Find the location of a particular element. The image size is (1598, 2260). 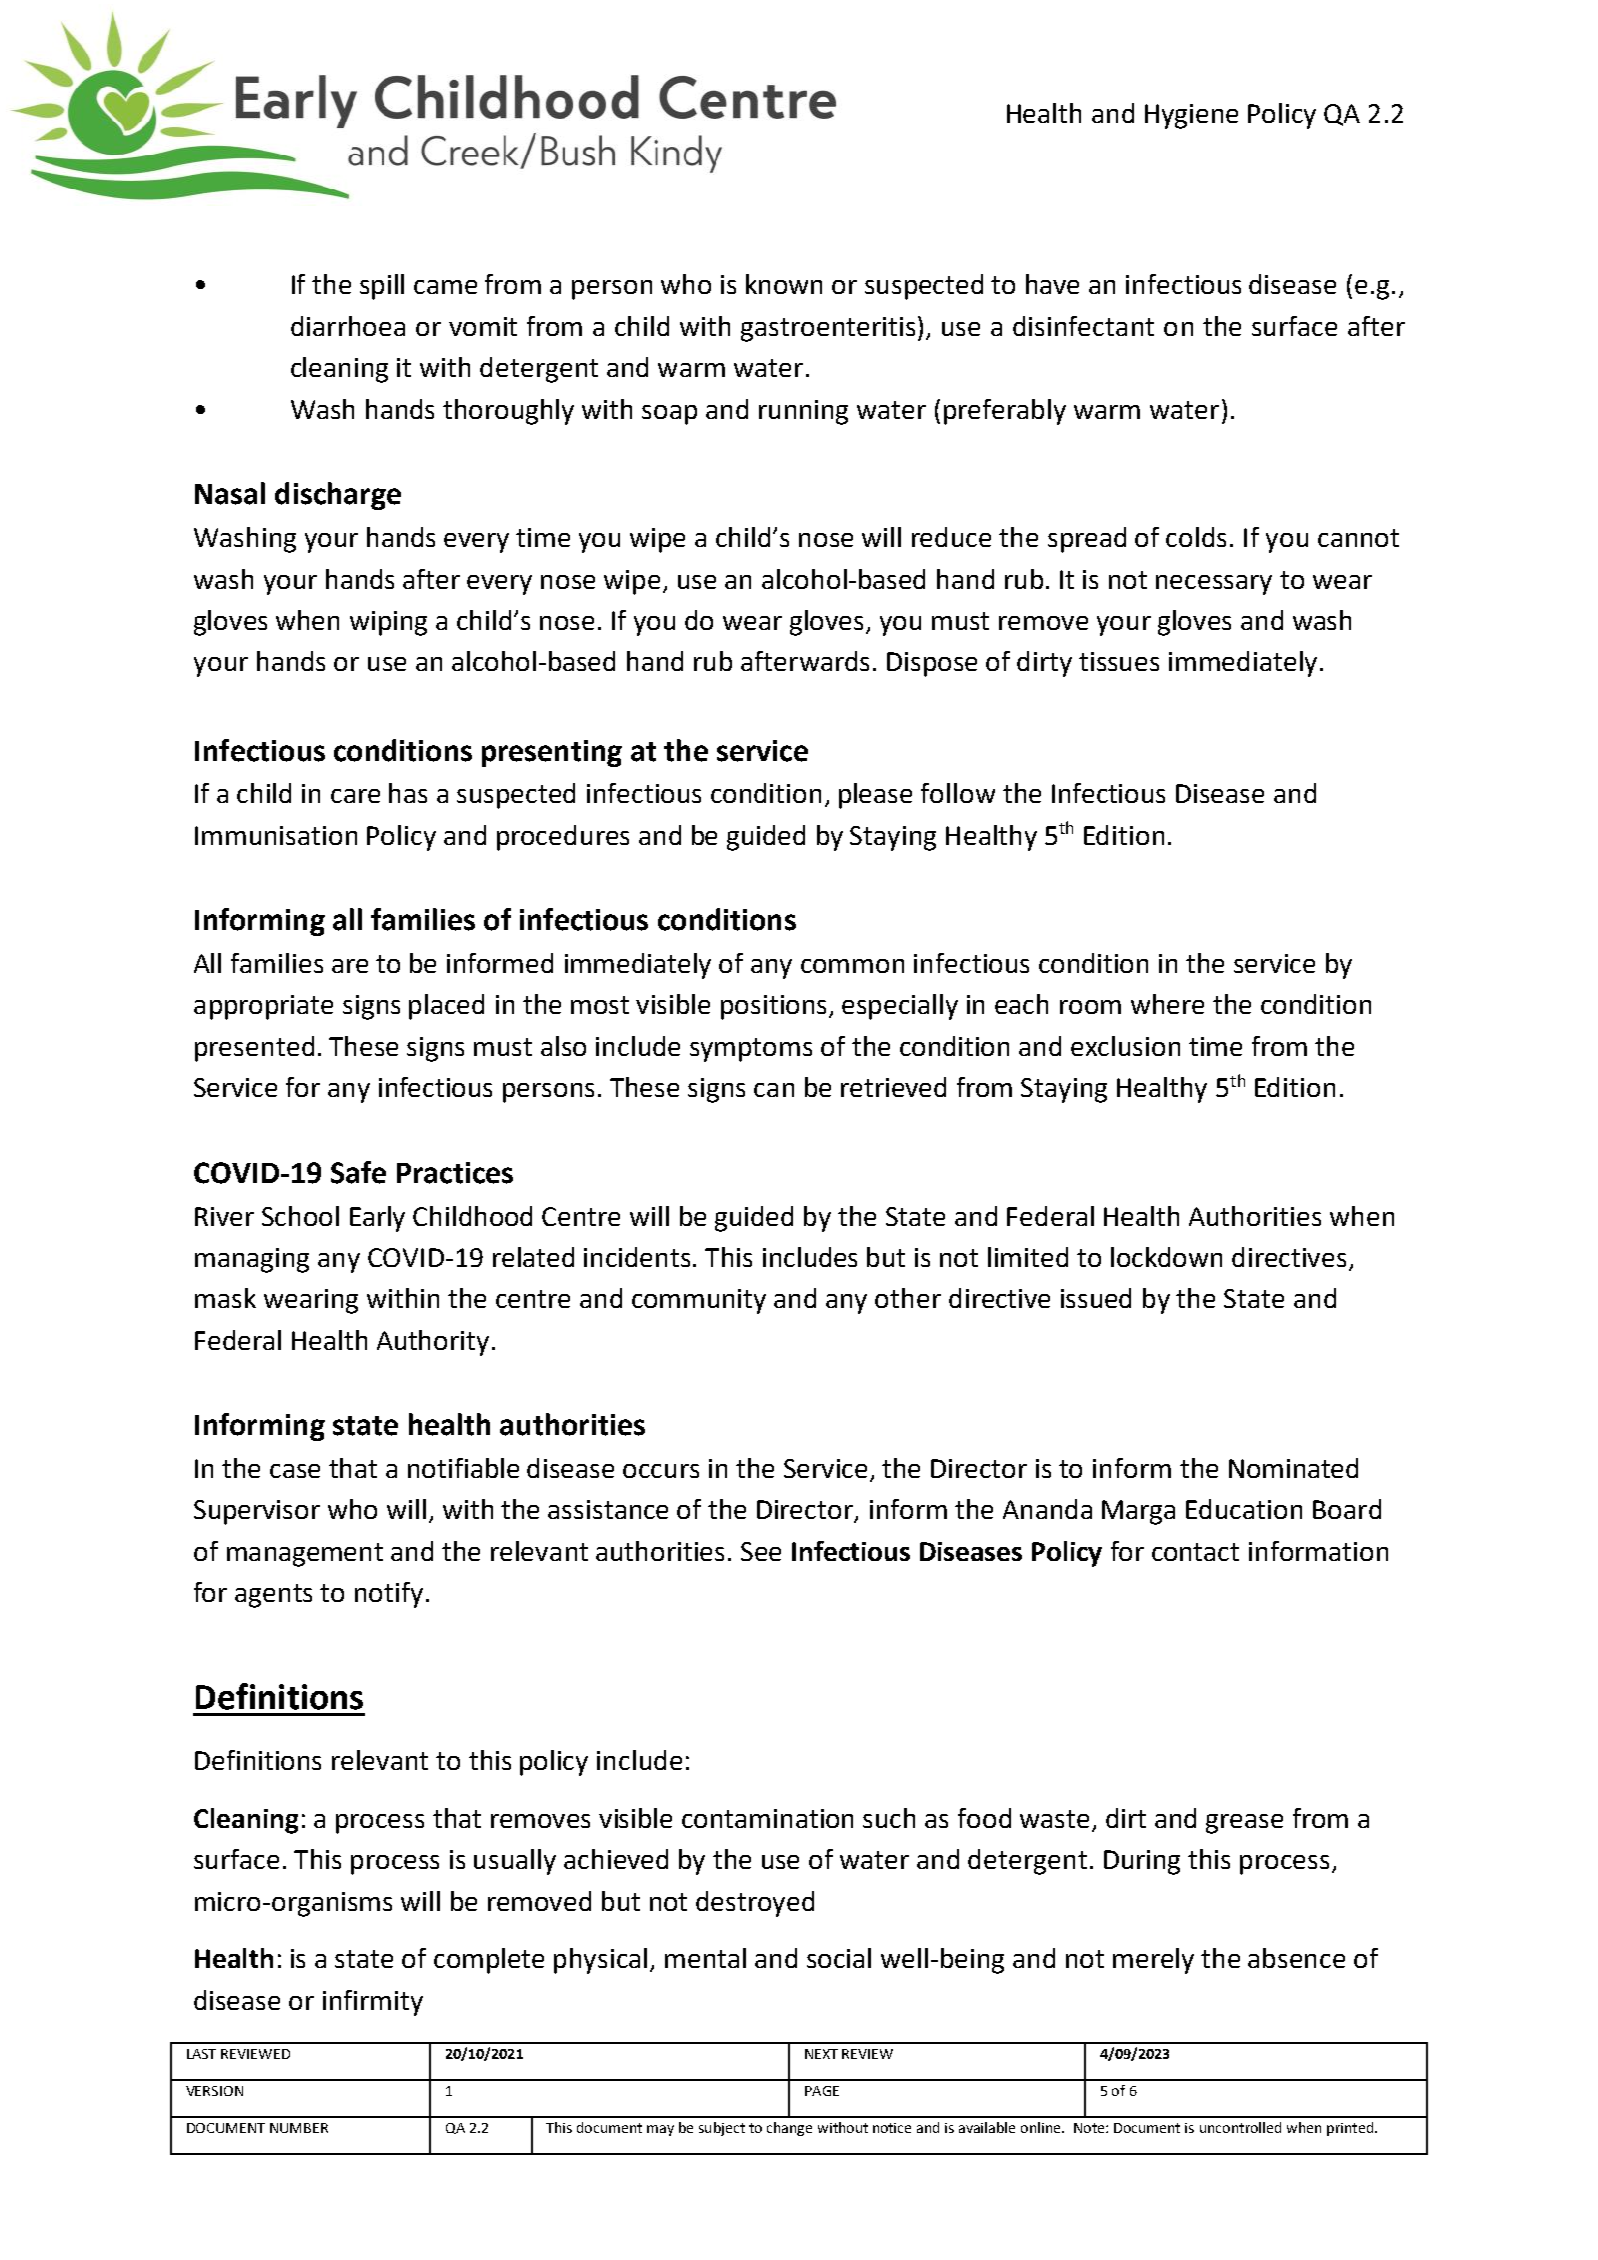

spill is located at coordinates (382, 287).
